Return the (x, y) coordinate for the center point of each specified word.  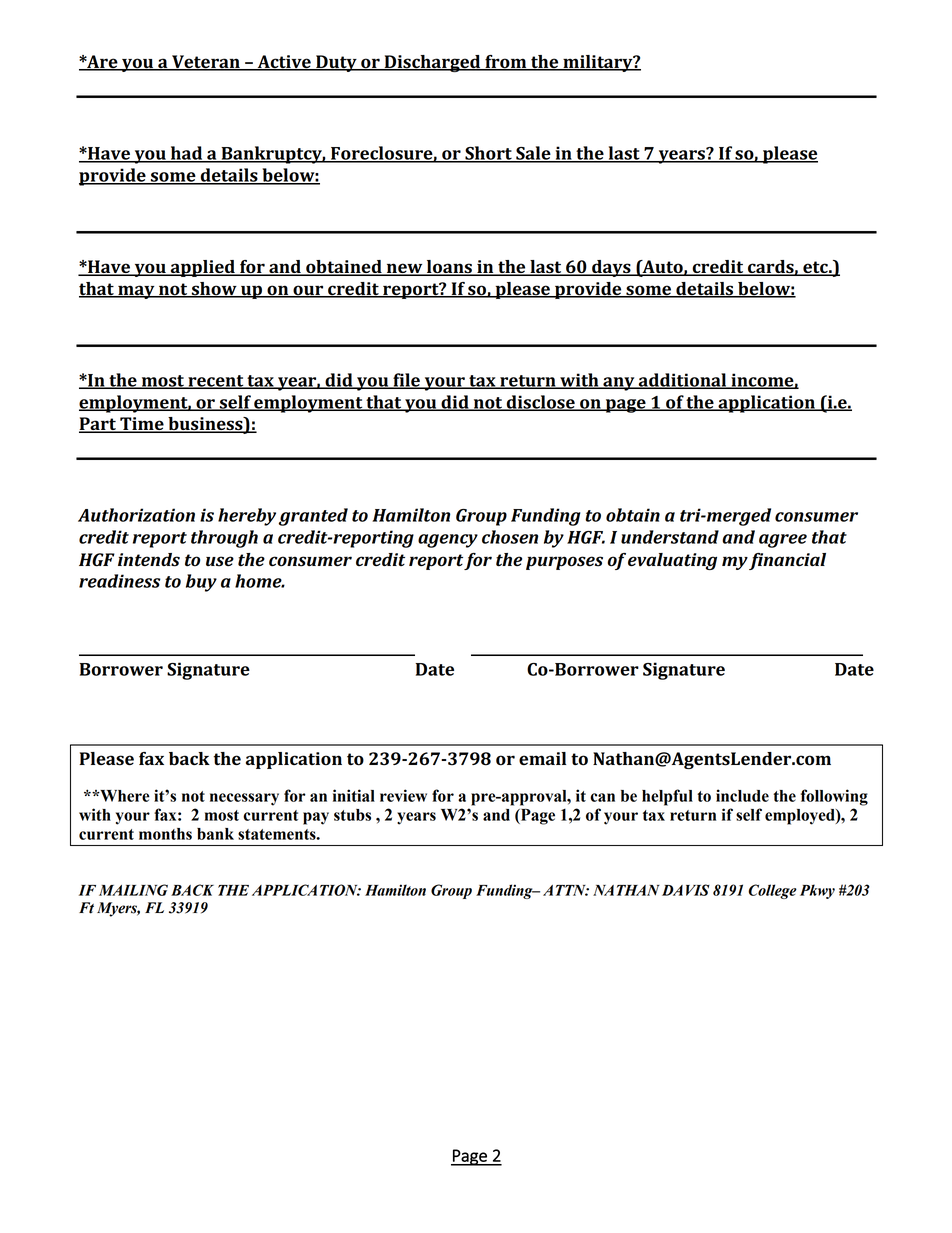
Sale (533, 154)
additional (682, 381)
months (165, 834)
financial (787, 561)
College (772, 891)
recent (216, 382)
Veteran (206, 63)
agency (448, 541)
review (403, 795)
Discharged (432, 63)
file (406, 381)
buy (201, 583)
